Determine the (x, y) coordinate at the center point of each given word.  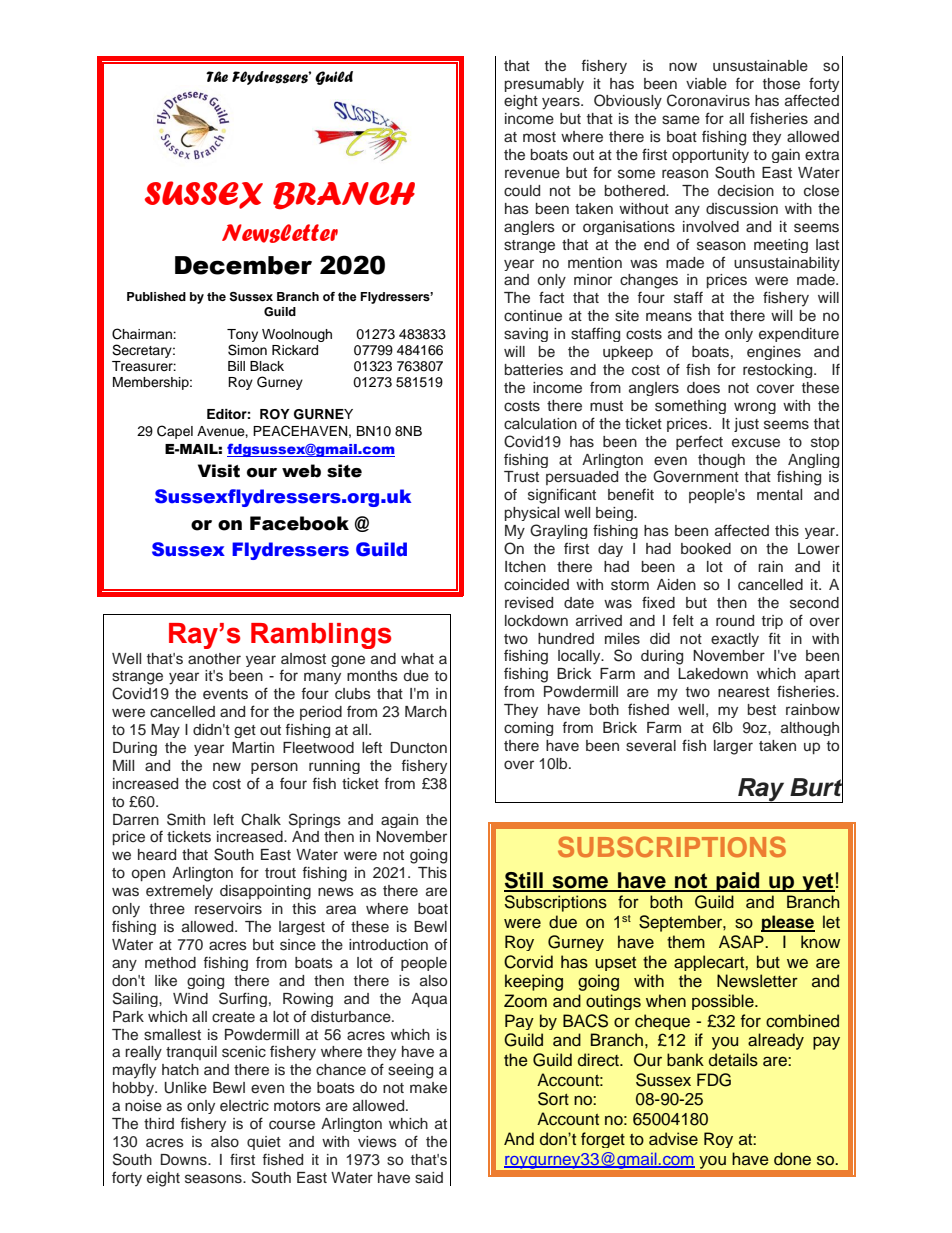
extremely (179, 892)
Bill (236, 366)
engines (774, 353)
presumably (544, 85)
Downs (185, 1160)
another (214, 658)
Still (524, 881)
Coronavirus (708, 100)
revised (529, 603)
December (243, 265)
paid (738, 882)
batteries (534, 370)
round (735, 620)
